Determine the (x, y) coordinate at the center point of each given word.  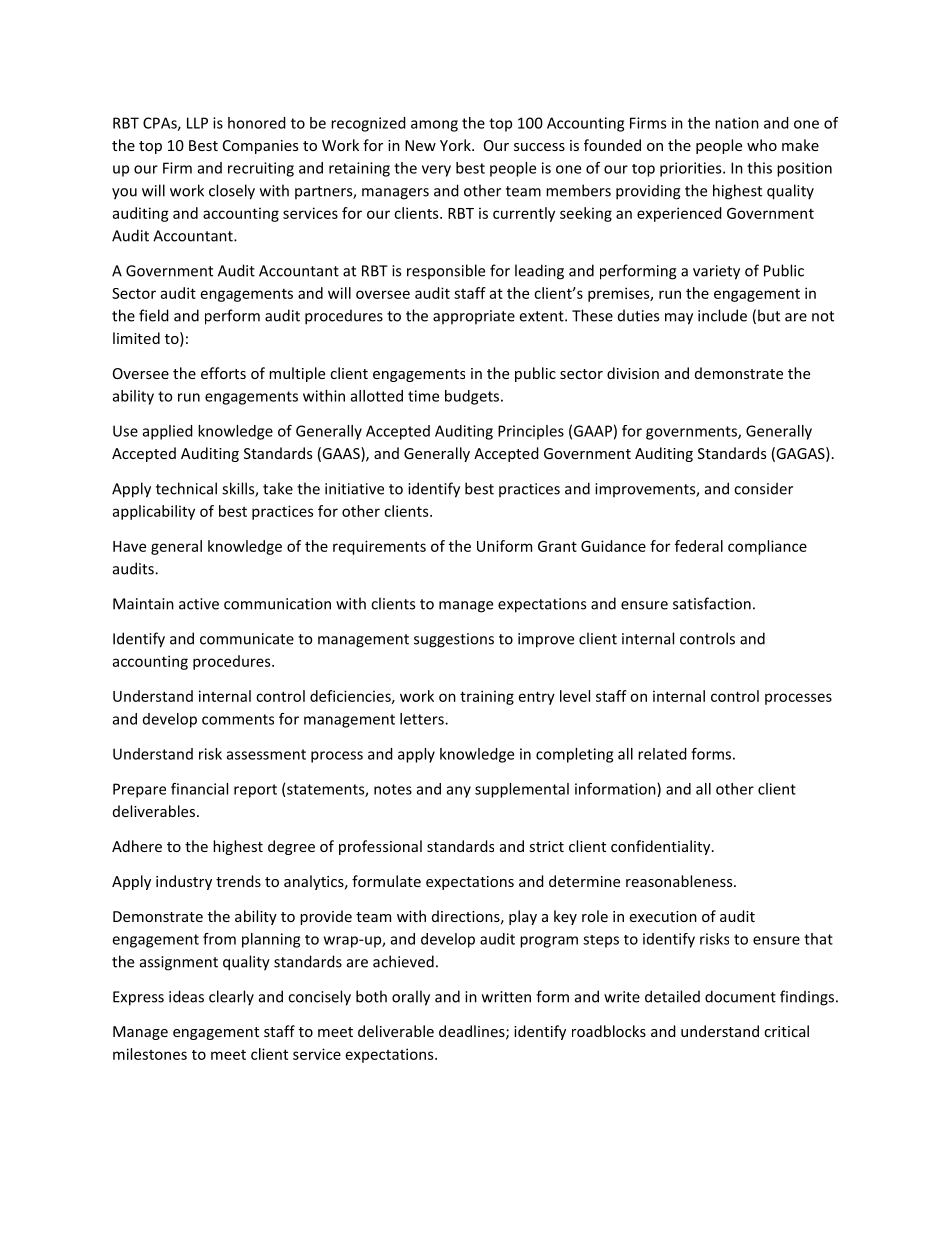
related (662, 754)
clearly (231, 998)
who (762, 145)
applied (168, 432)
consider (763, 488)
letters (423, 719)
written (506, 997)
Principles (531, 432)
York (456, 145)
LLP (197, 123)
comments (238, 719)
